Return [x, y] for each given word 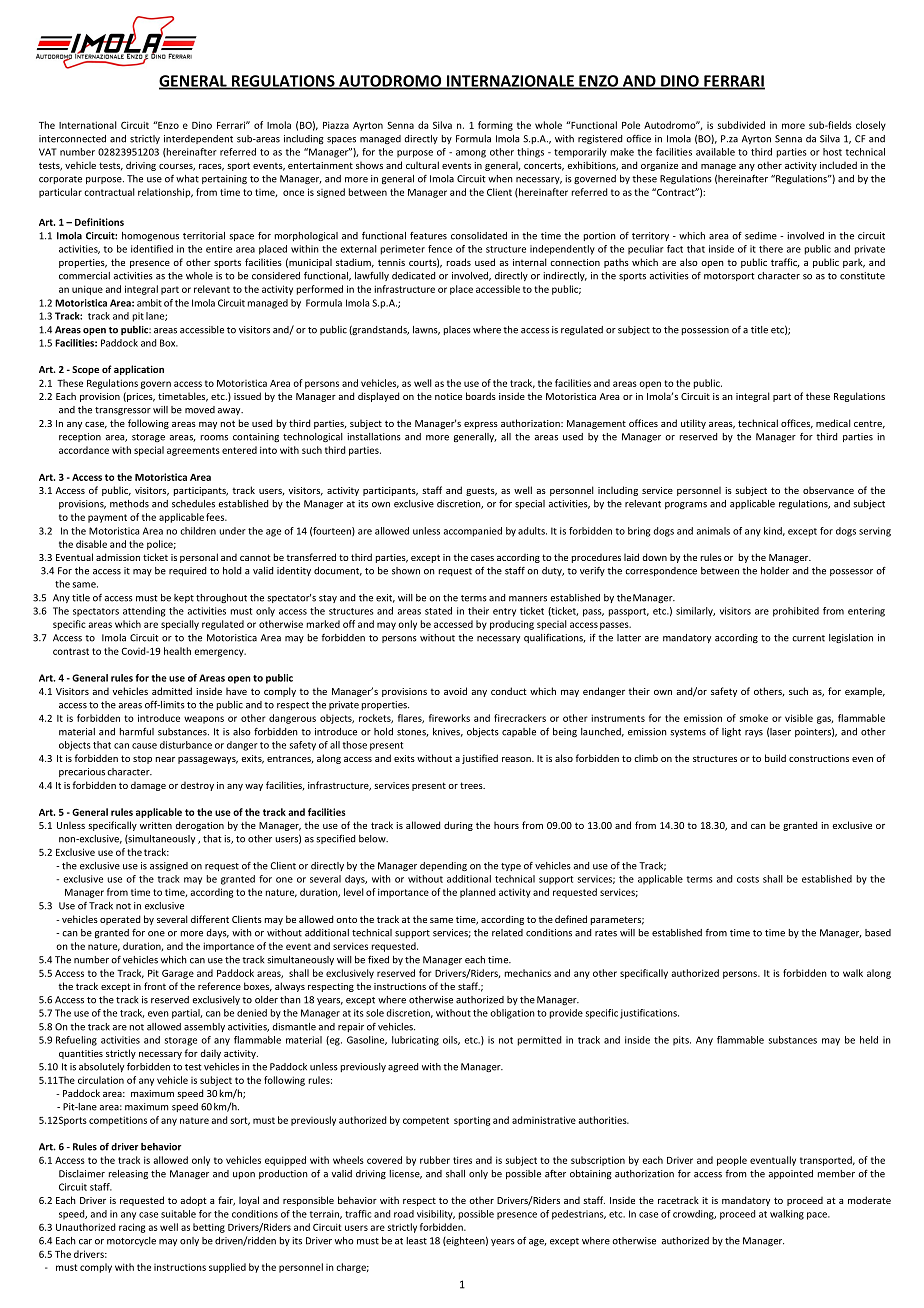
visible [799, 718]
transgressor [123, 411]
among [471, 154]
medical [833, 423]
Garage [178, 974]
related [507, 933]
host [832, 152]
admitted [172, 691]
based [878, 933]
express [481, 425]
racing [132, 1228]
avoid [455, 691]
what [187, 179]
